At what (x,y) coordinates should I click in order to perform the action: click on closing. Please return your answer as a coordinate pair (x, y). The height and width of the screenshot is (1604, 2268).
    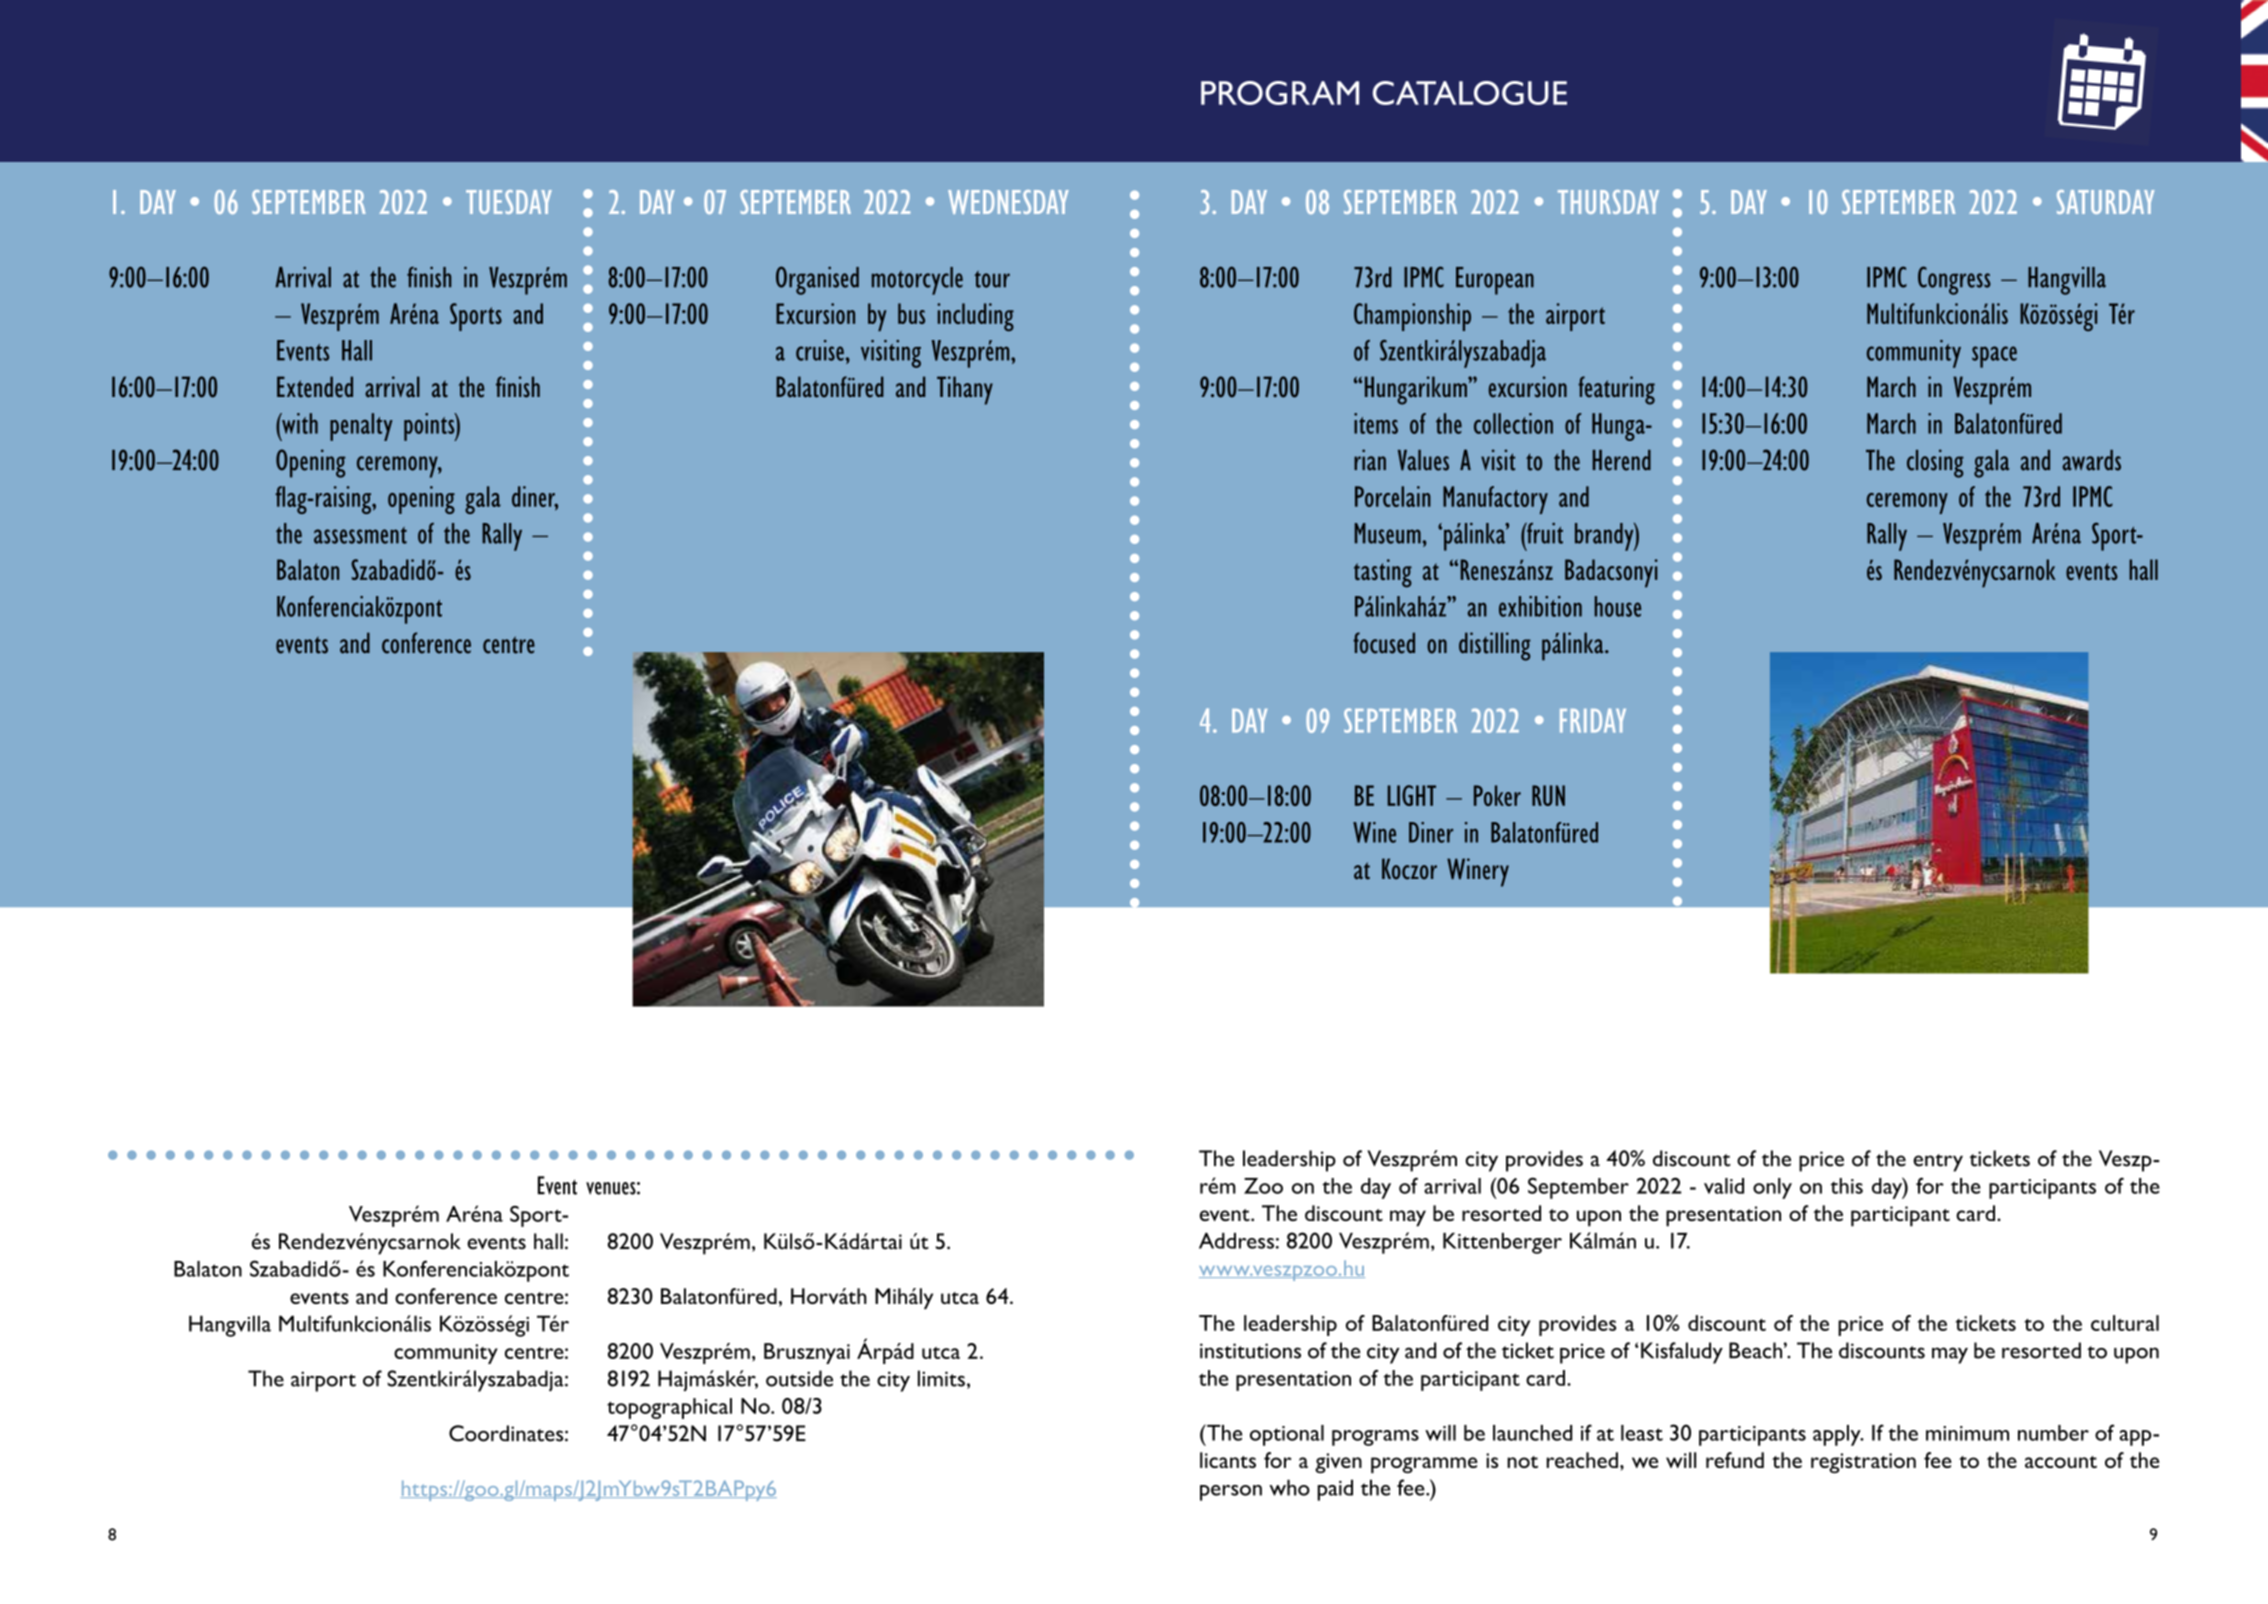
    Looking at the image, I should click on (1935, 463).
